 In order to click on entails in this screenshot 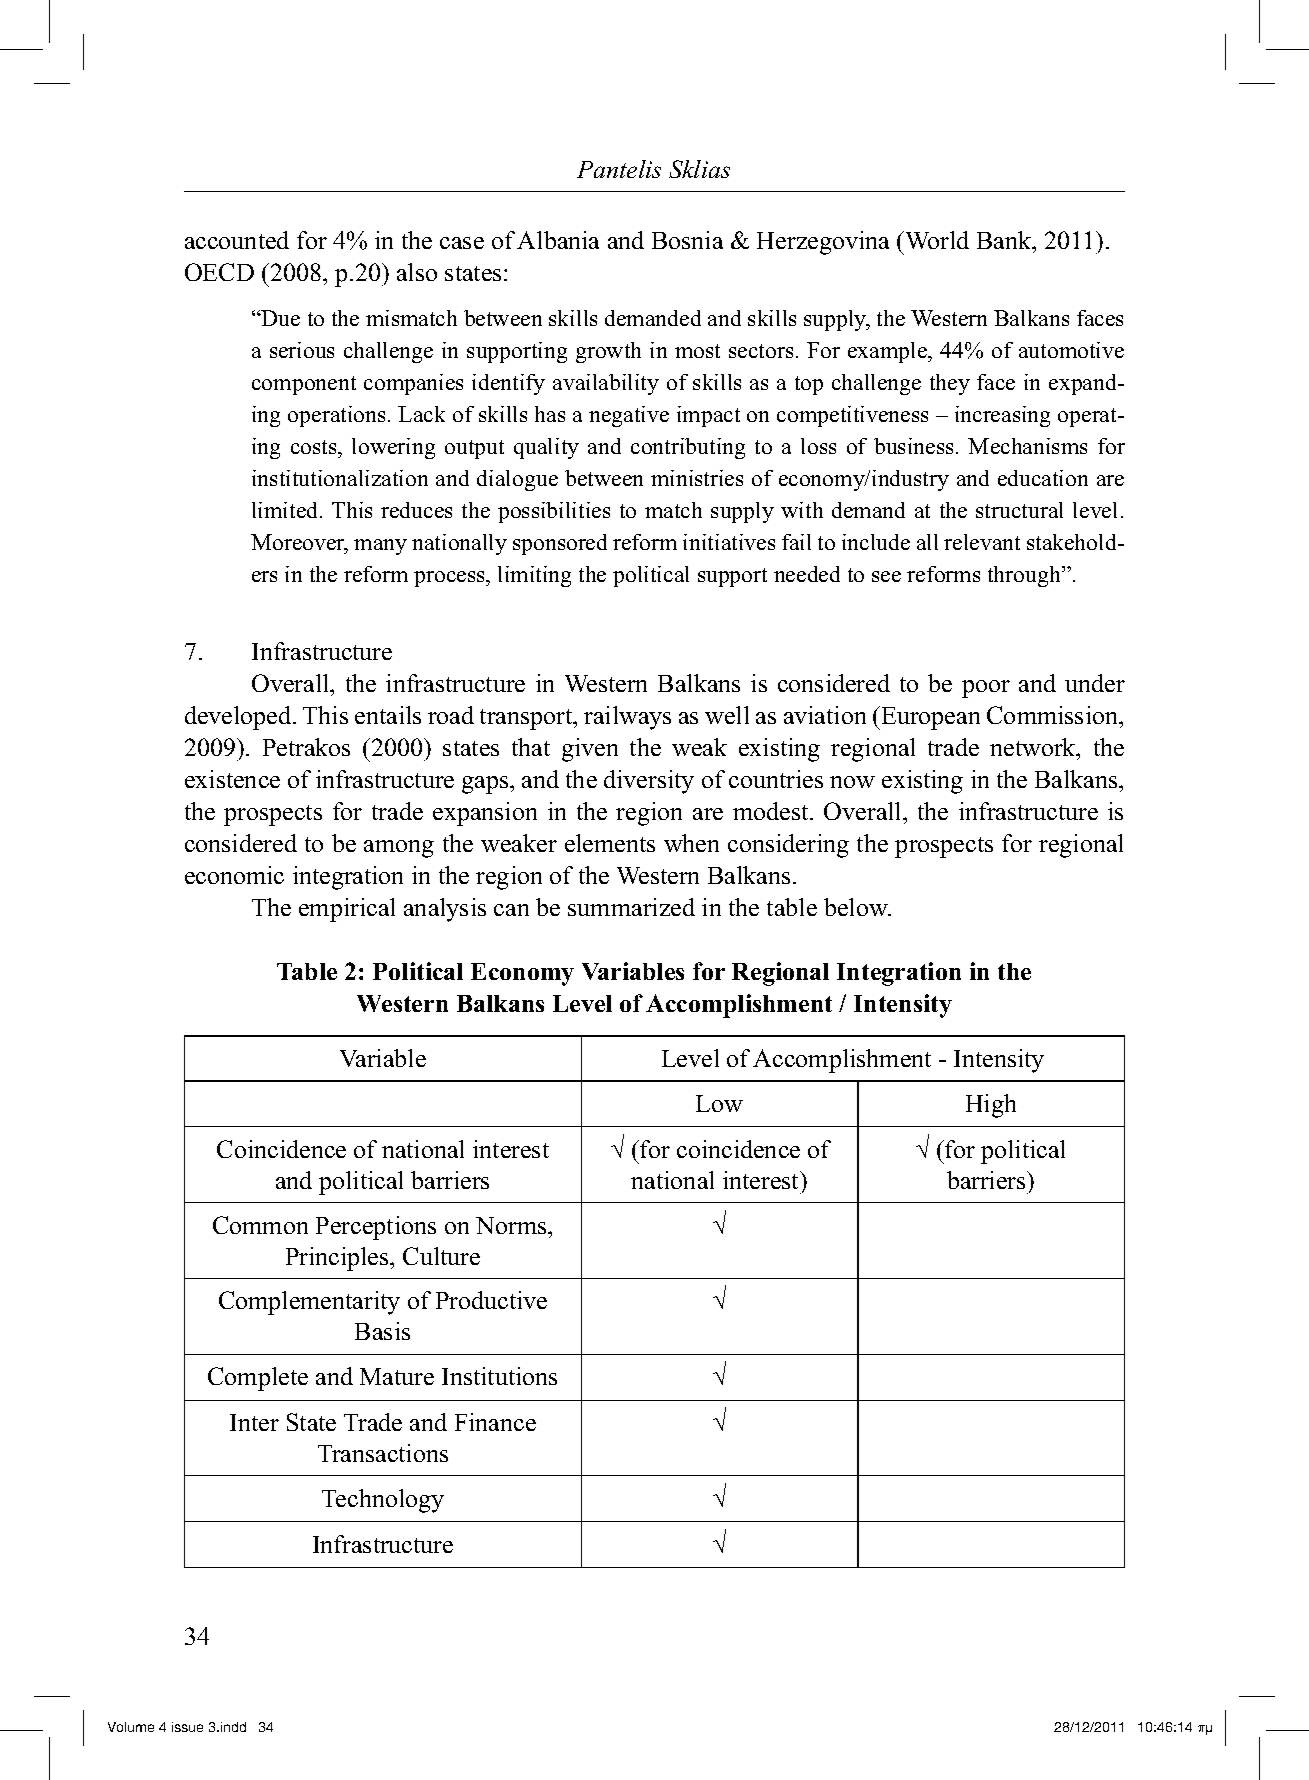, I will do `click(388, 715)`.
